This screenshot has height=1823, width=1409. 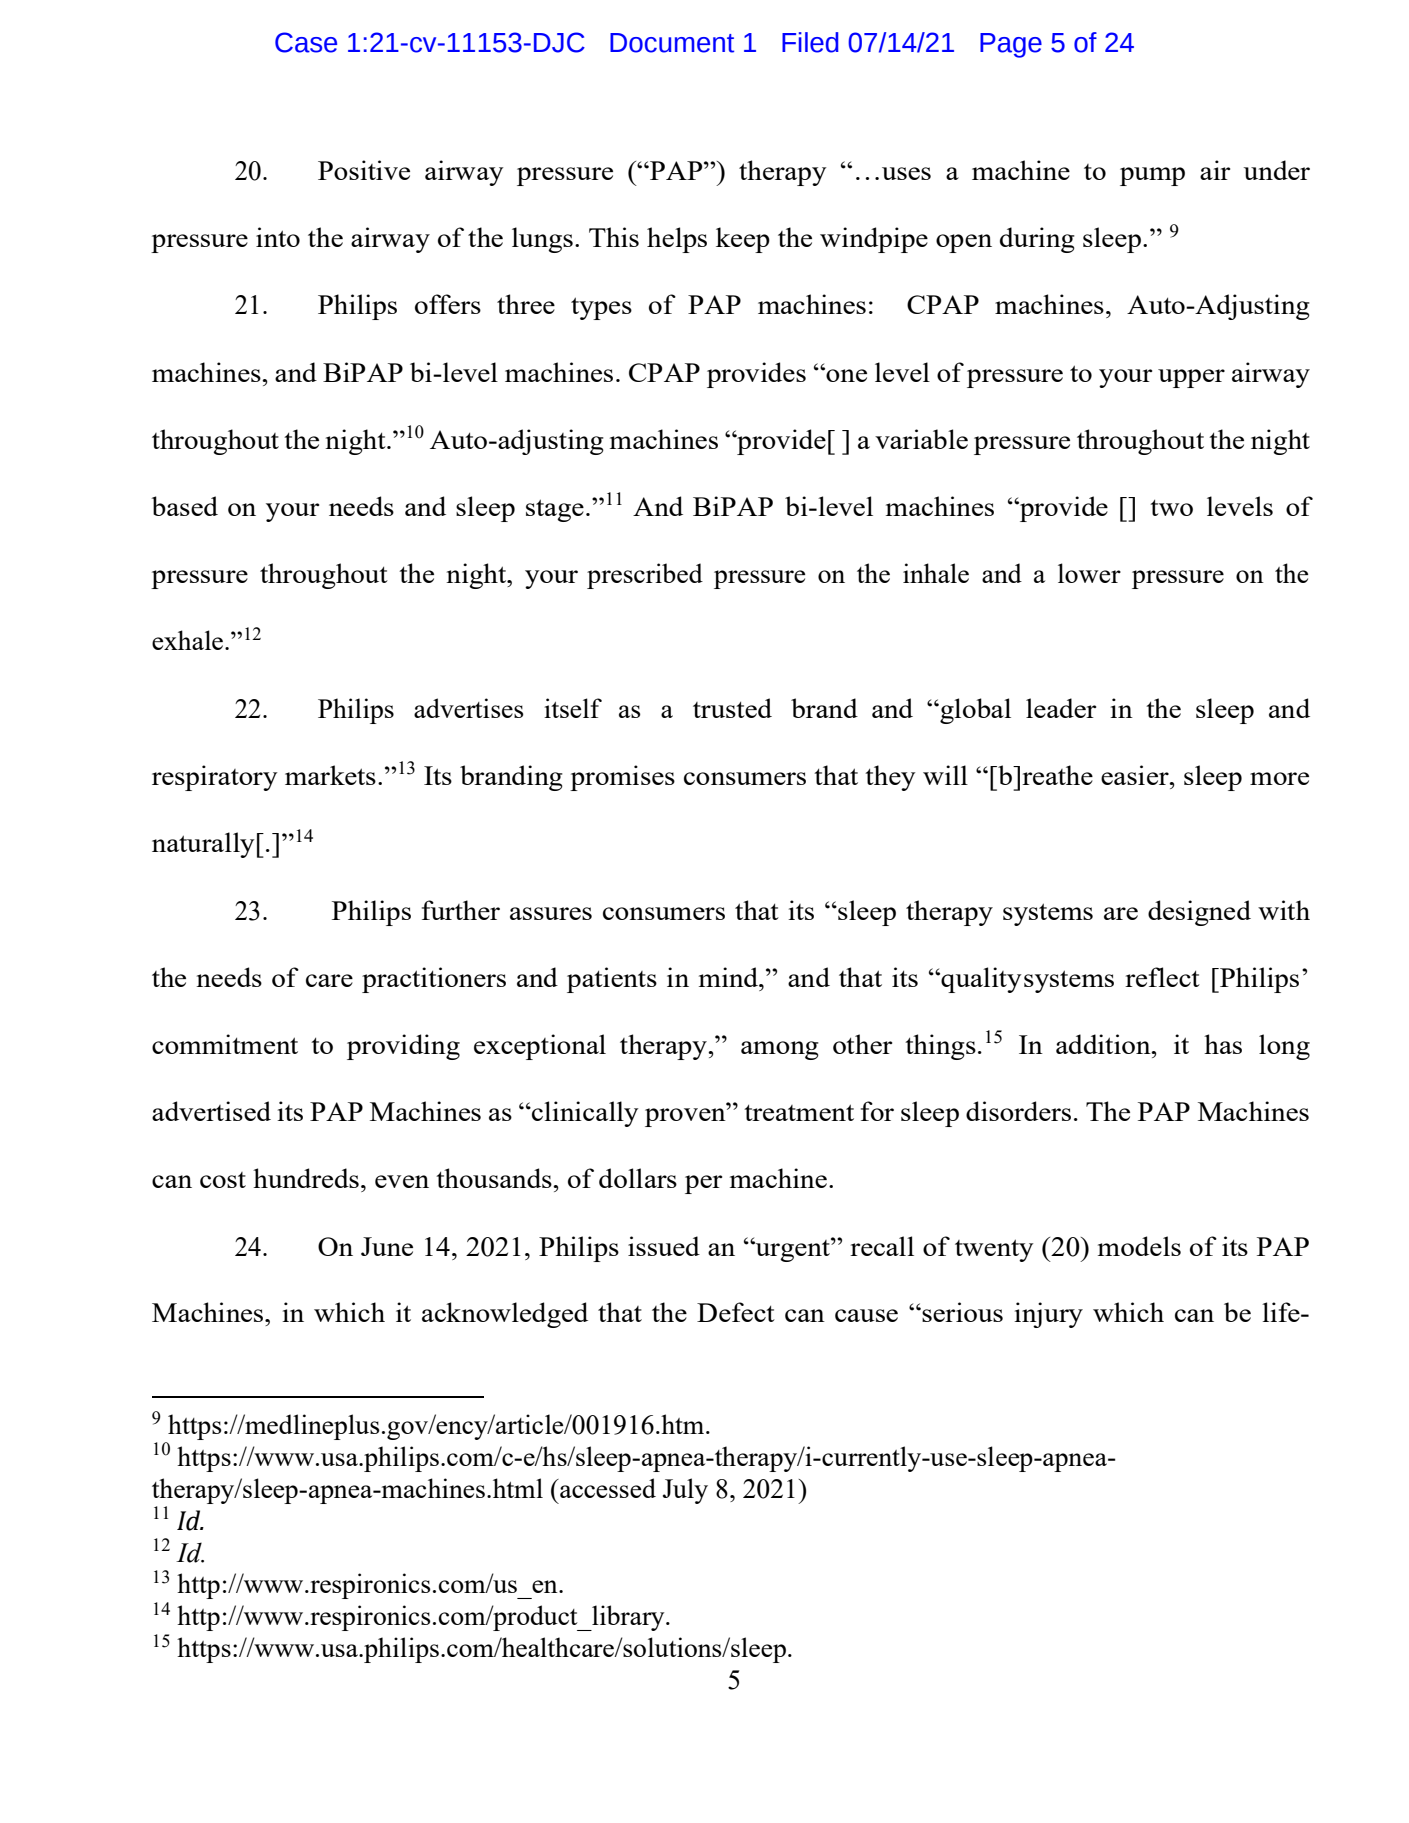 What do you see at coordinates (1162, 977) in the screenshot?
I see `reflect` at bounding box center [1162, 977].
